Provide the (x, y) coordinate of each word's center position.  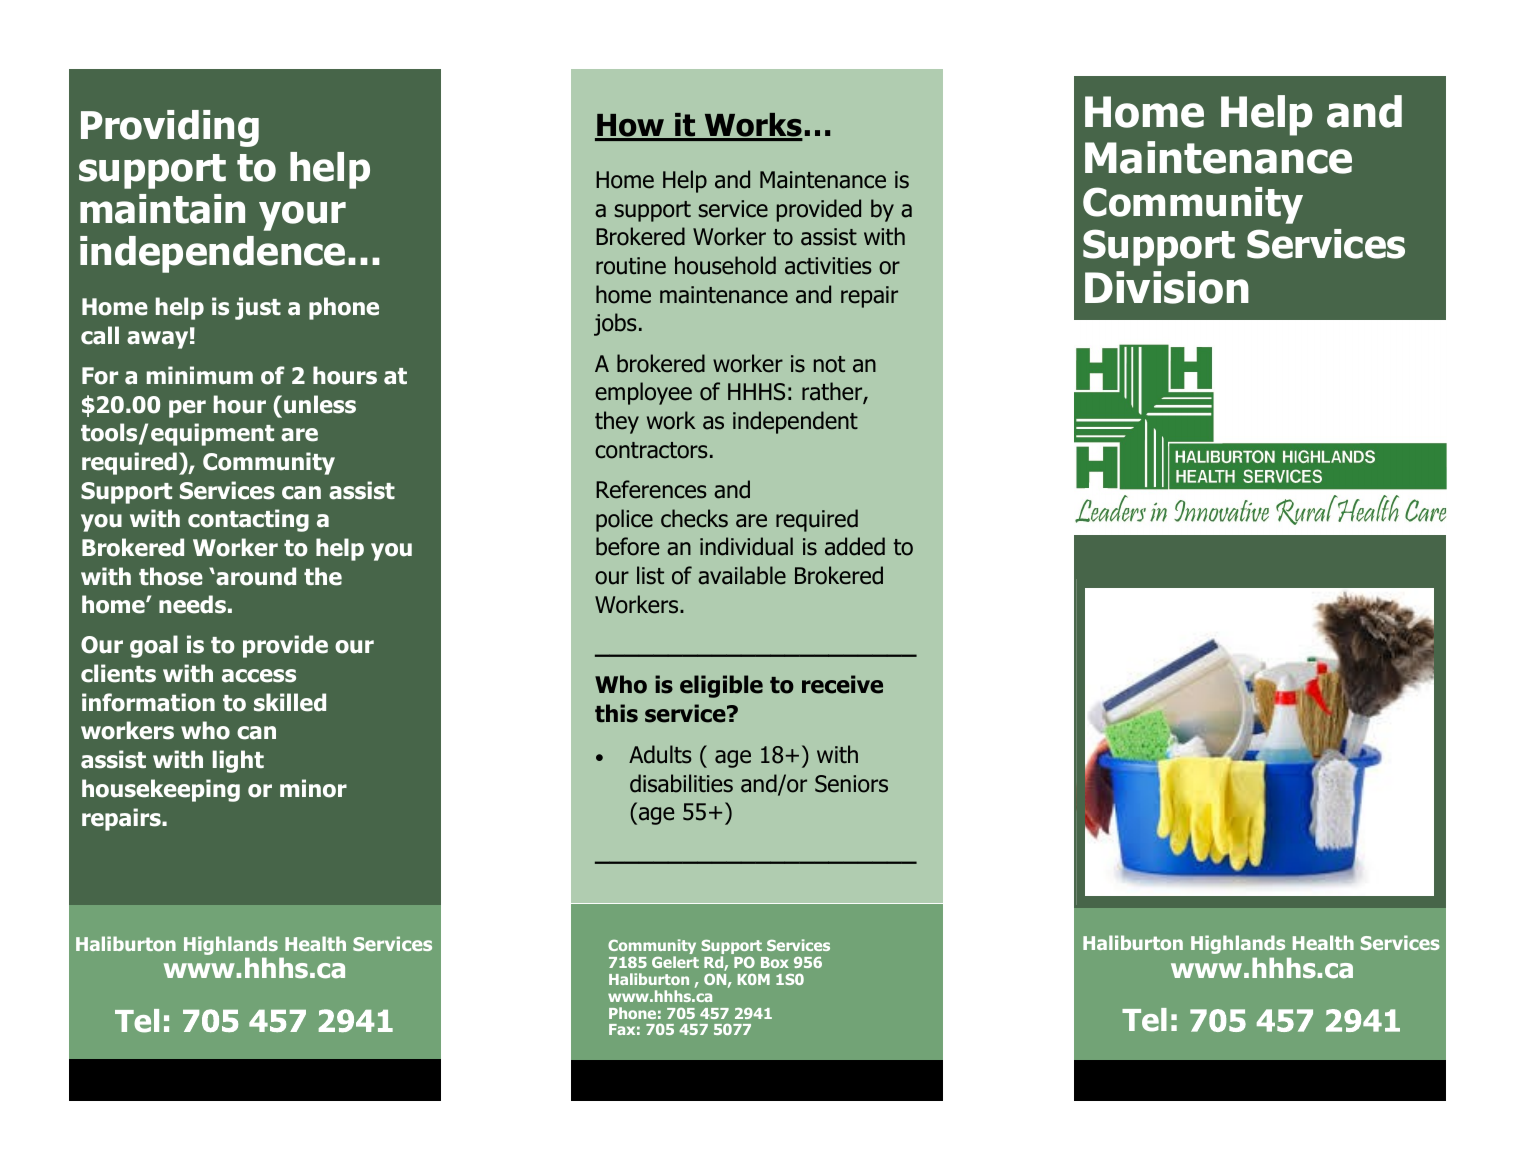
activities (828, 266)
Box (775, 962)
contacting (248, 520)
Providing (170, 128)
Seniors (851, 784)
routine (631, 266)
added (855, 546)
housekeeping (161, 790)
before (627, 546)
